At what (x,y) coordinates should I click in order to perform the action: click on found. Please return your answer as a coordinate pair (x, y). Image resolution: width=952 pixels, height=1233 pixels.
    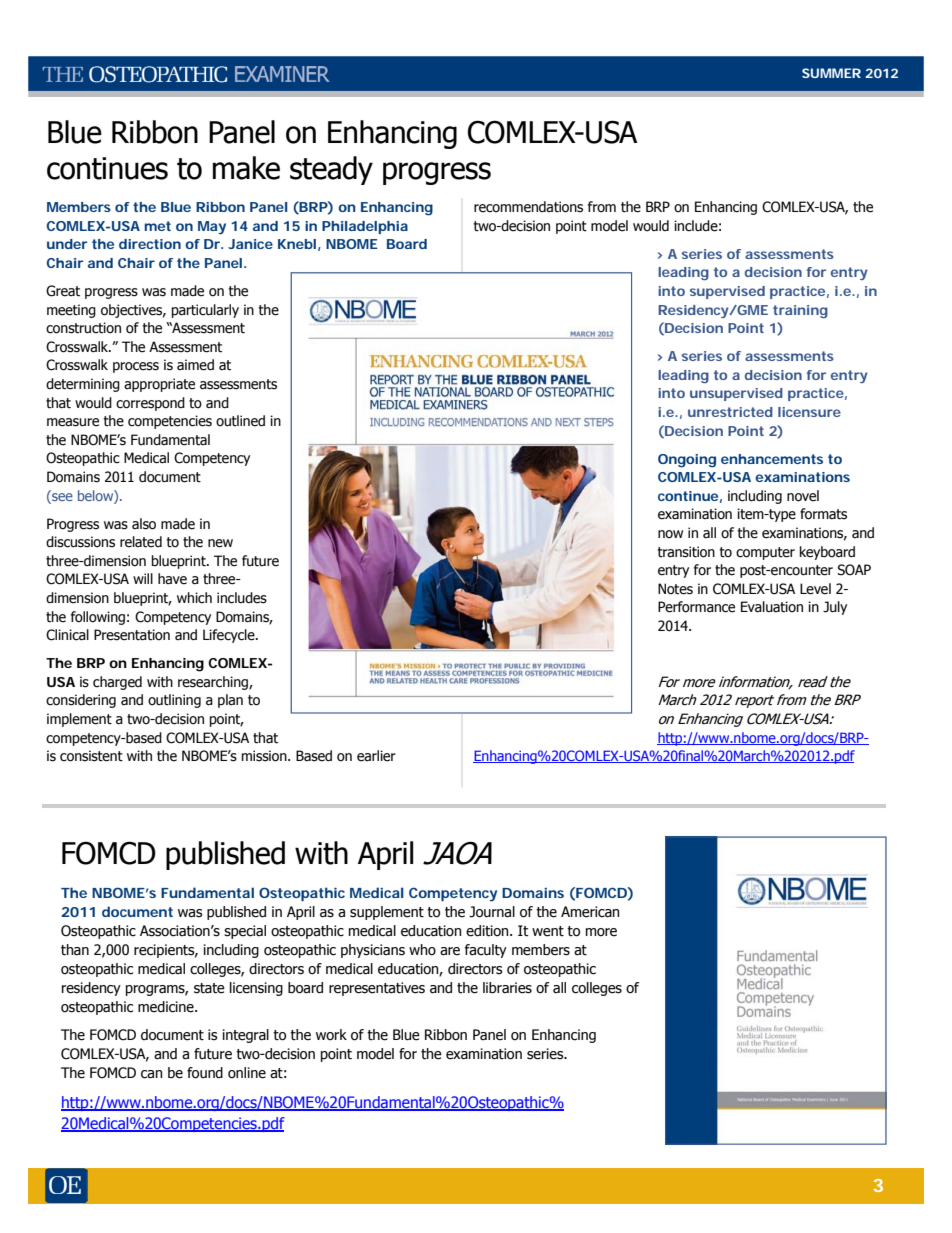
    Looking at the image, I should click on (205, 1073).
